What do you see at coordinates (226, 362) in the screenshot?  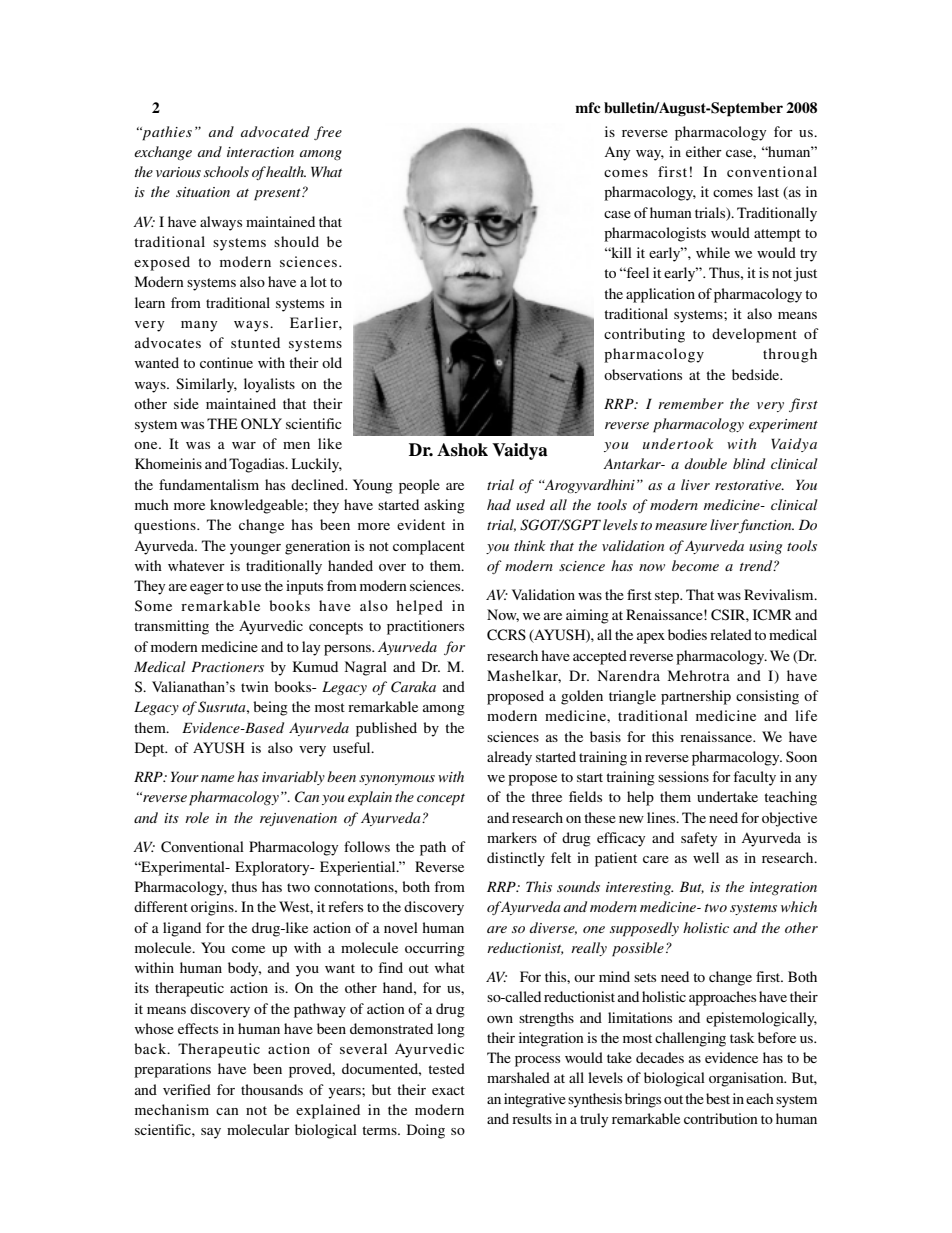 I see `continue` at bounding box center [226, 362].
